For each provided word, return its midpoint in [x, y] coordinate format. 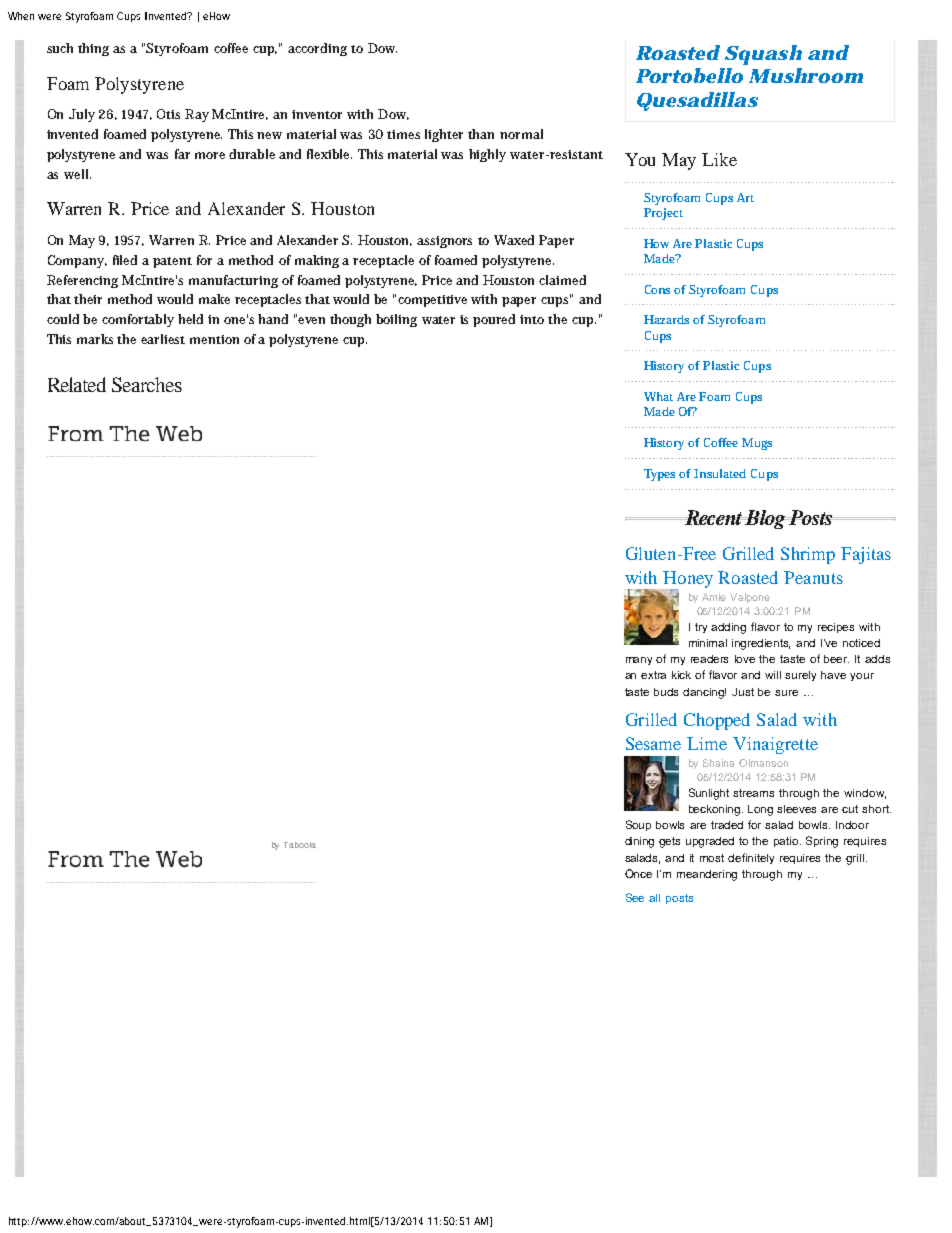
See [635, 897]
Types [659, 475]
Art [745, 197]
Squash [763, 55]
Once [638, 873]
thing [93, 49]
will [773, 675]
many [639, 661]
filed [125, 260]
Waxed [514, 240]
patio [787, 842]
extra [653, 675]
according [317, 49]
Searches [147, 384]
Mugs [757, 444]
